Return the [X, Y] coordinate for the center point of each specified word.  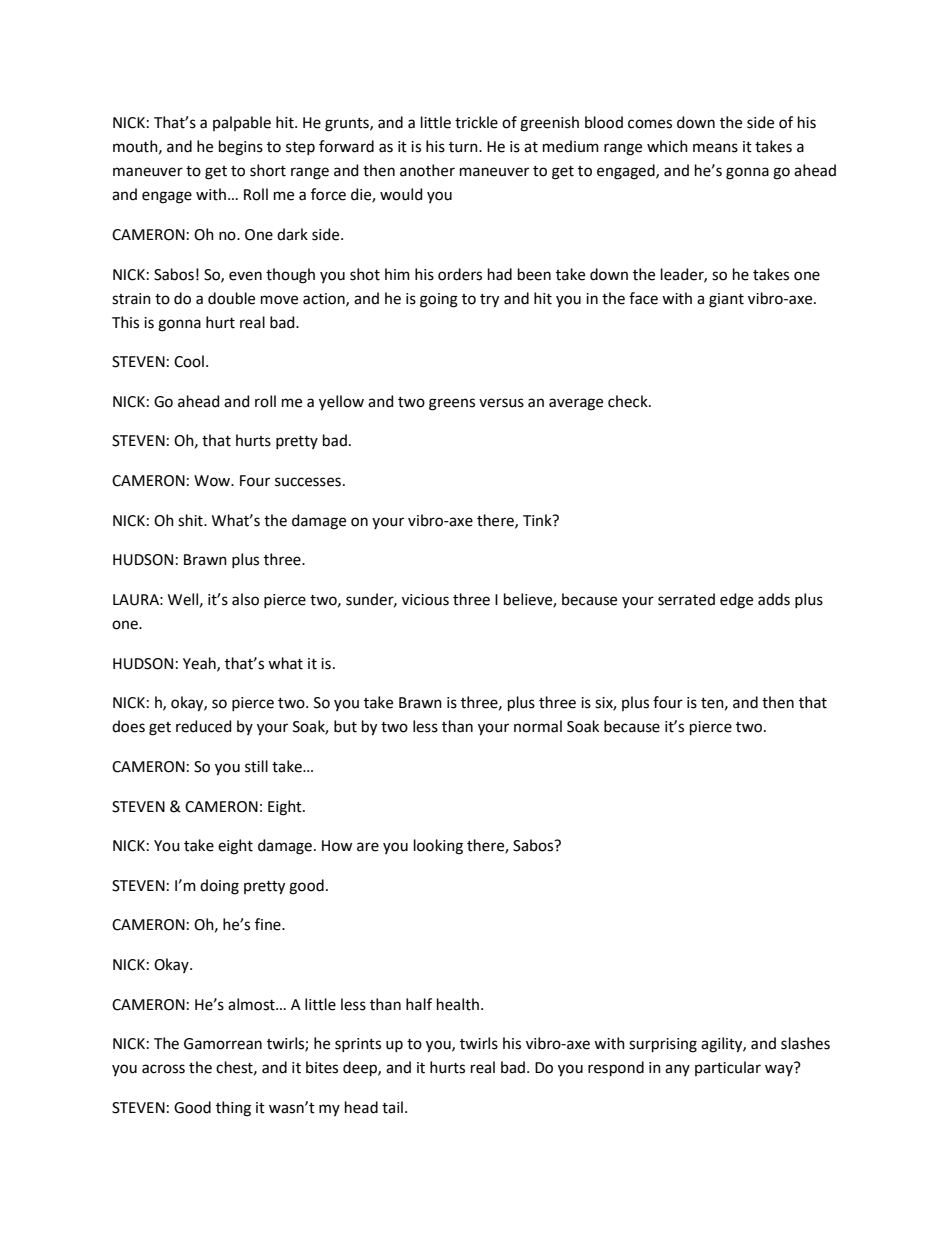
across [163, 1069]
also [245, 599]
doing [219, 887]
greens [452, 404]
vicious [425, 600]
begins [241, 148]
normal [538, 726]
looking [438, 847]
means [715, 148]
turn [464, 147]
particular [728, 1068]
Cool [189, 361]
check [629, 401]
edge [736, 601]
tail [392, 1107]
